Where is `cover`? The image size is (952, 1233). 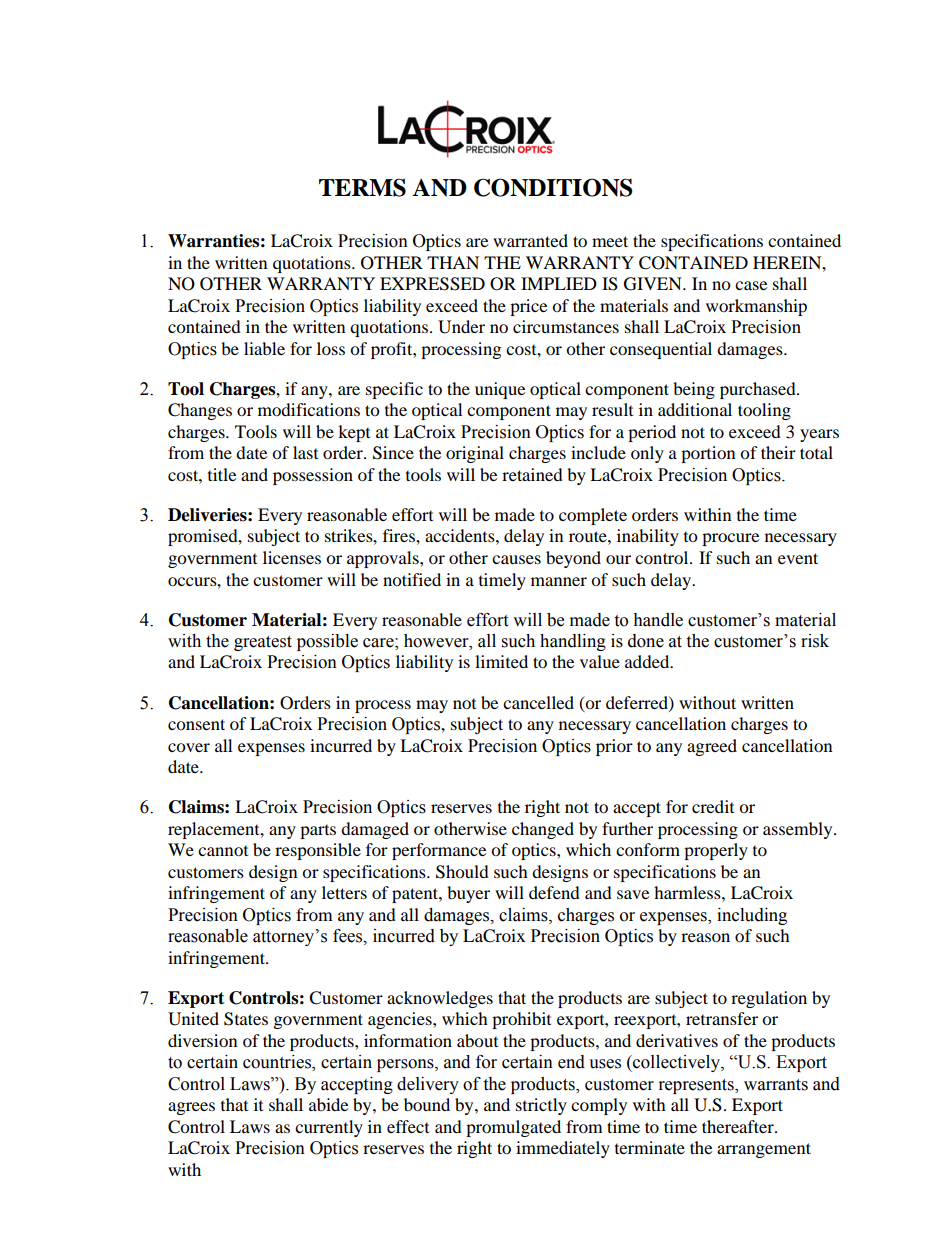
cover is located at coordinates (189, 747).
